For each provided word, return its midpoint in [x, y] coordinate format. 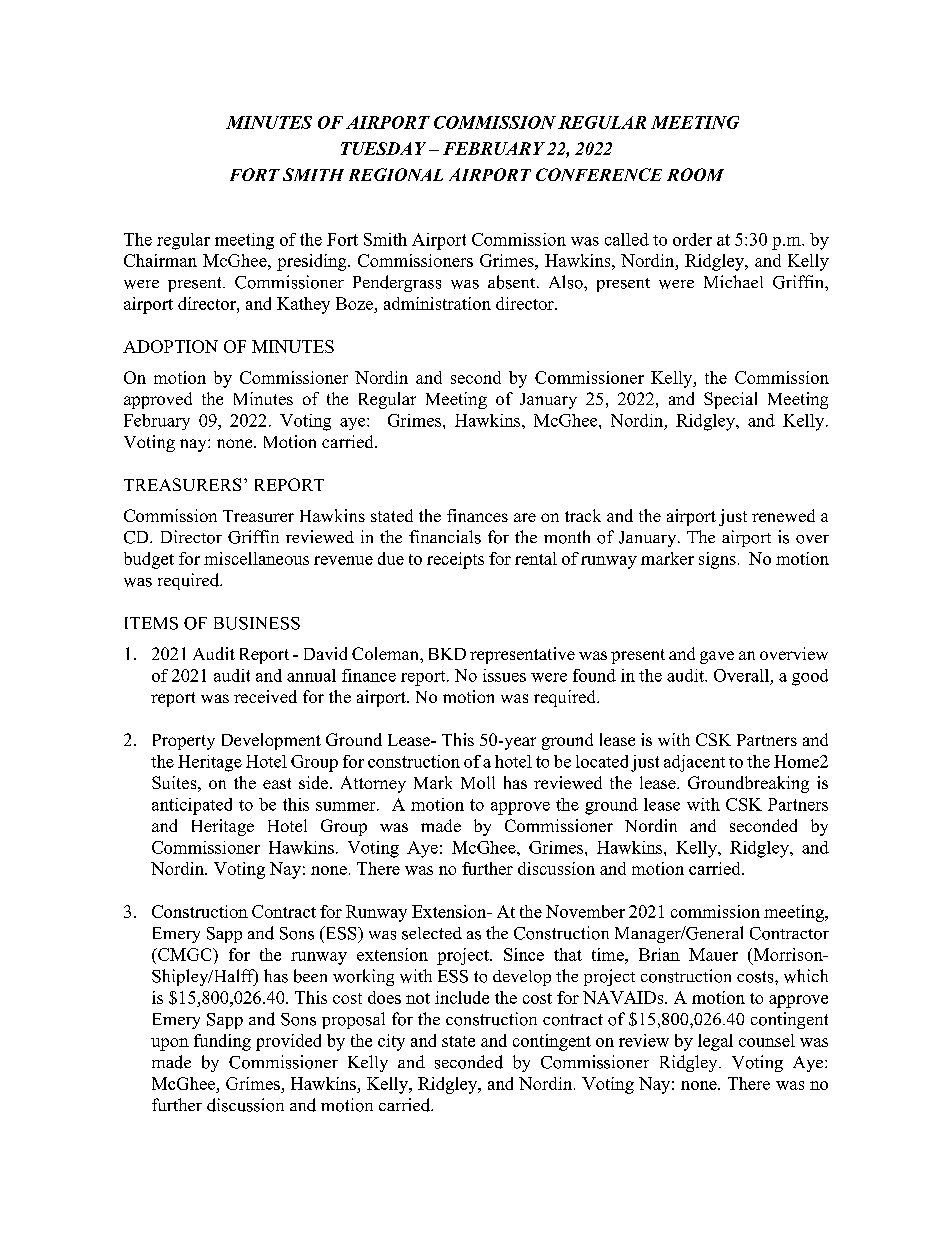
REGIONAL [396, 174]
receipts [455, 560]
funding [222, 1042]
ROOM [695, 174]
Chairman [160, 260]
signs [717, 560]
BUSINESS [257, 623]
